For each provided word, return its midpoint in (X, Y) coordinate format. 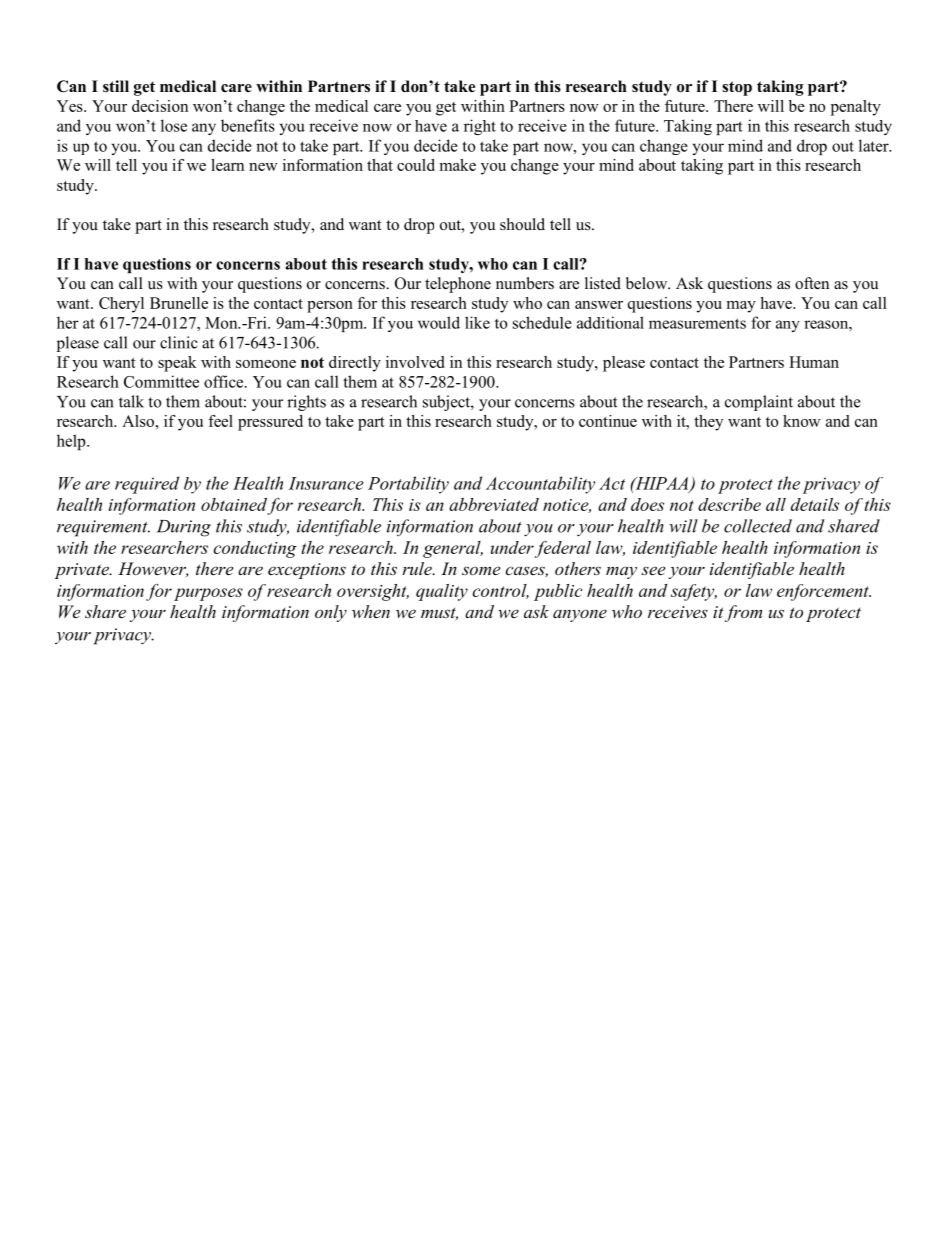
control (501, 591)
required (147, 485)
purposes (208, 594)
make (457, 165)
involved (415, 362)
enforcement (824, 592)
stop (737, 88)
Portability (408, 485)
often (812, 283)
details (815, 504)
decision (160, 106)
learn (227, 165)
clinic (179, 342)
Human (814, 362)
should (522, 224)
